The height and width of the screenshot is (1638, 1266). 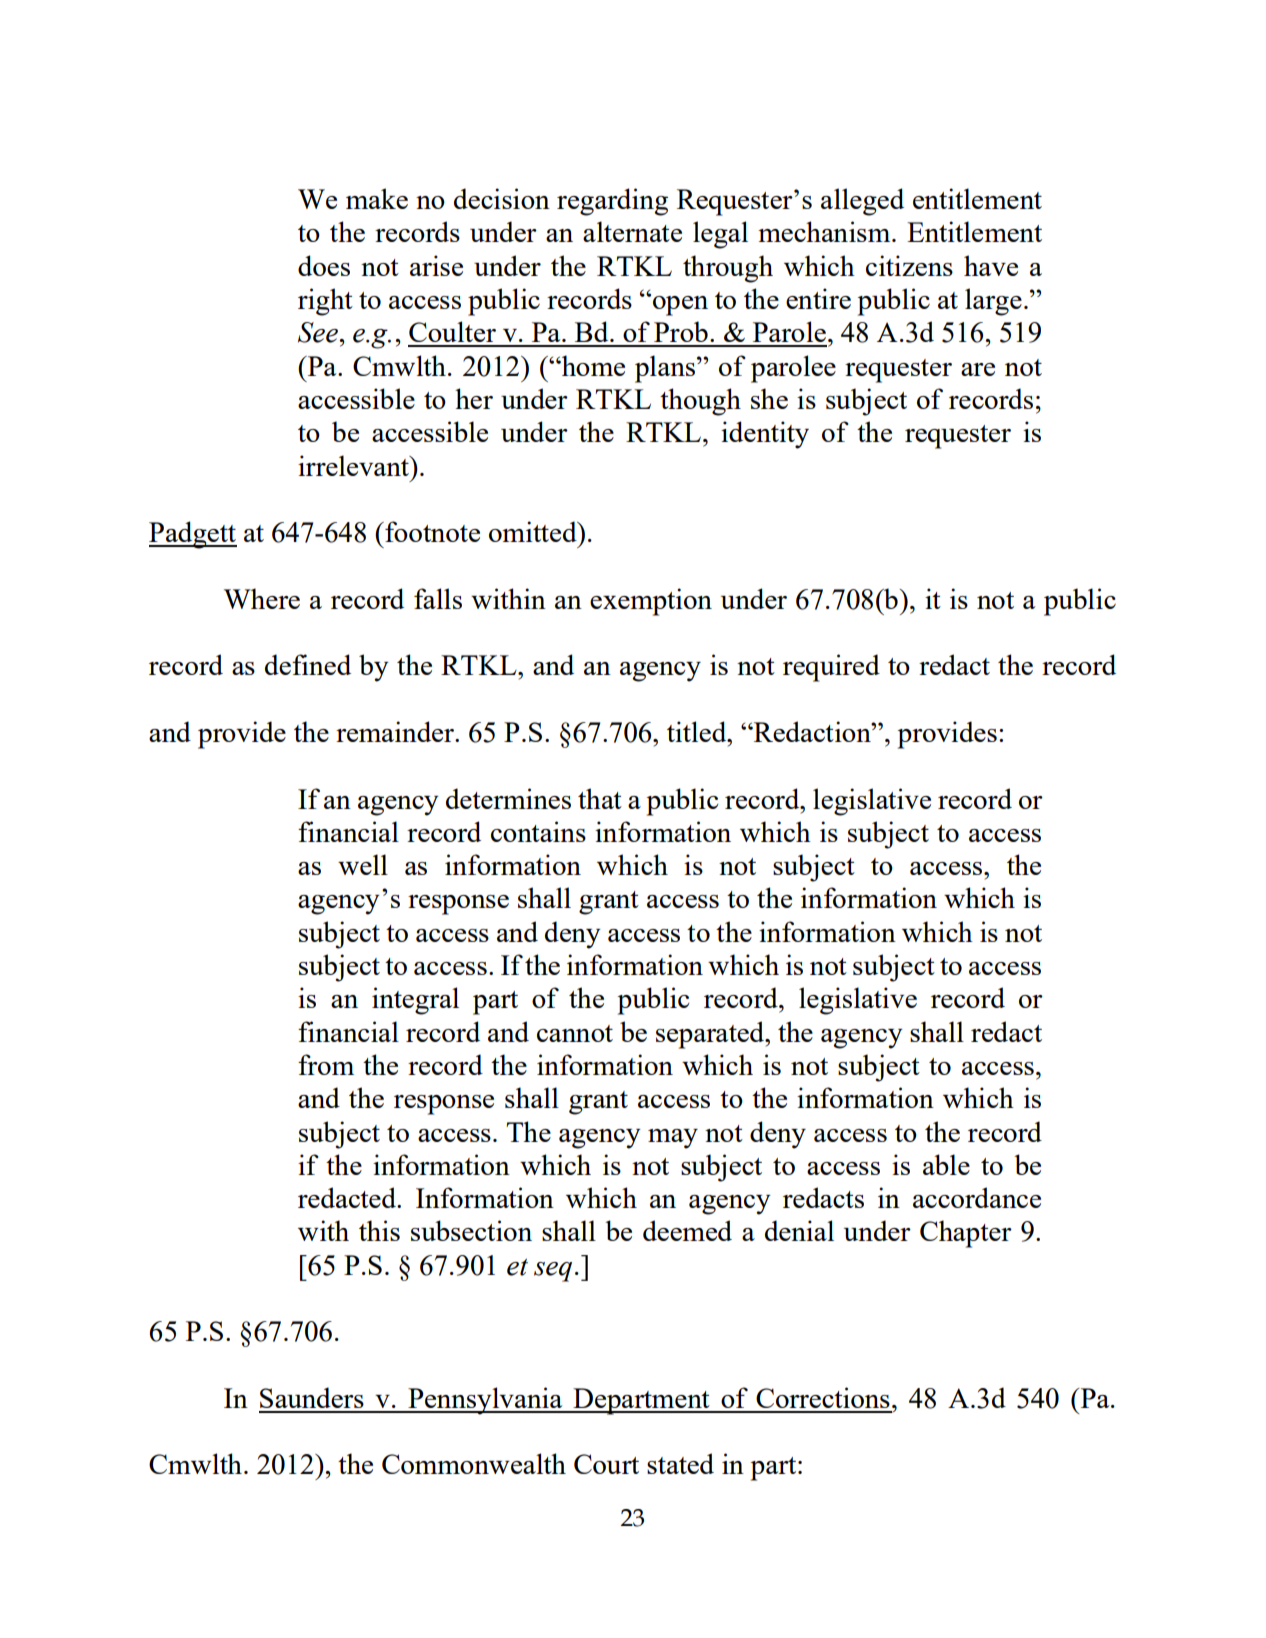 I want to click on alternate, so click(x=632, y=231).
